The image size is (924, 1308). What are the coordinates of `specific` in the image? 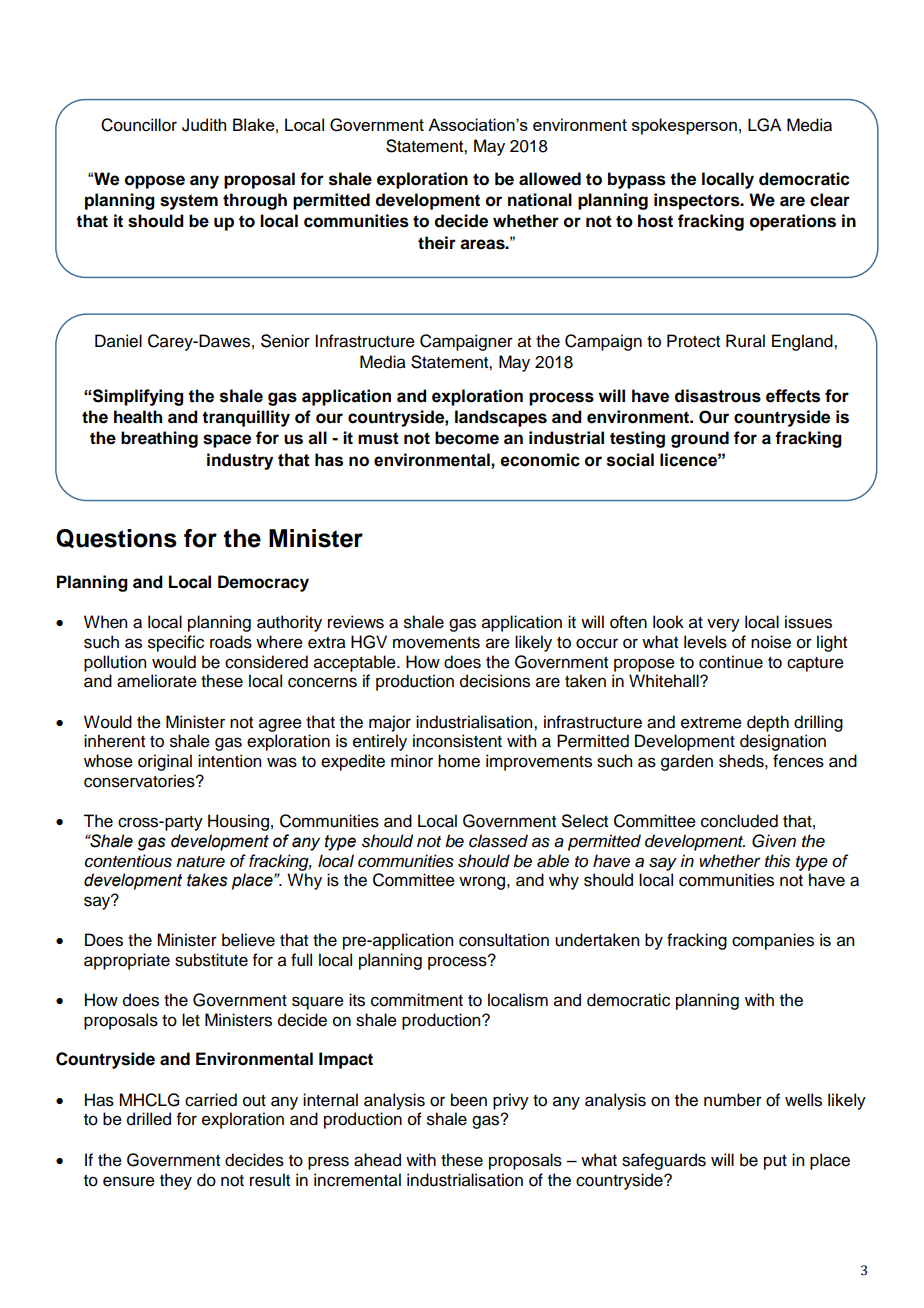 It's located at (176, 643).
